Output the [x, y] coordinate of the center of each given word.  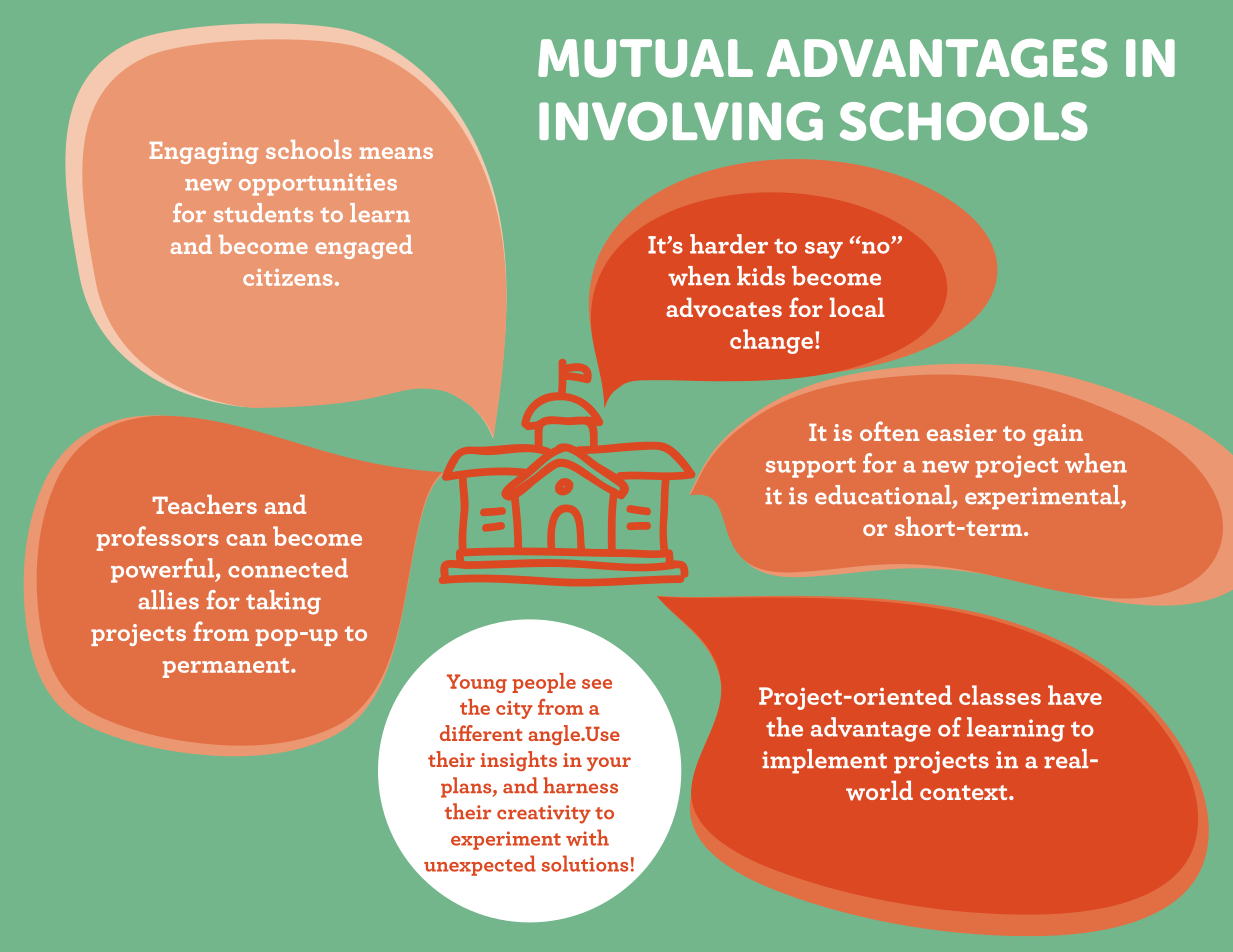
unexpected [480, 865]
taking [283, 602]
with [587, 837]
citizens [287, 277]
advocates [724, 307]
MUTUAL [645, 58]
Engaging [204, 153]
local [857, 307]
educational [883, 495]
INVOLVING [681, 121]
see [597, 684]
